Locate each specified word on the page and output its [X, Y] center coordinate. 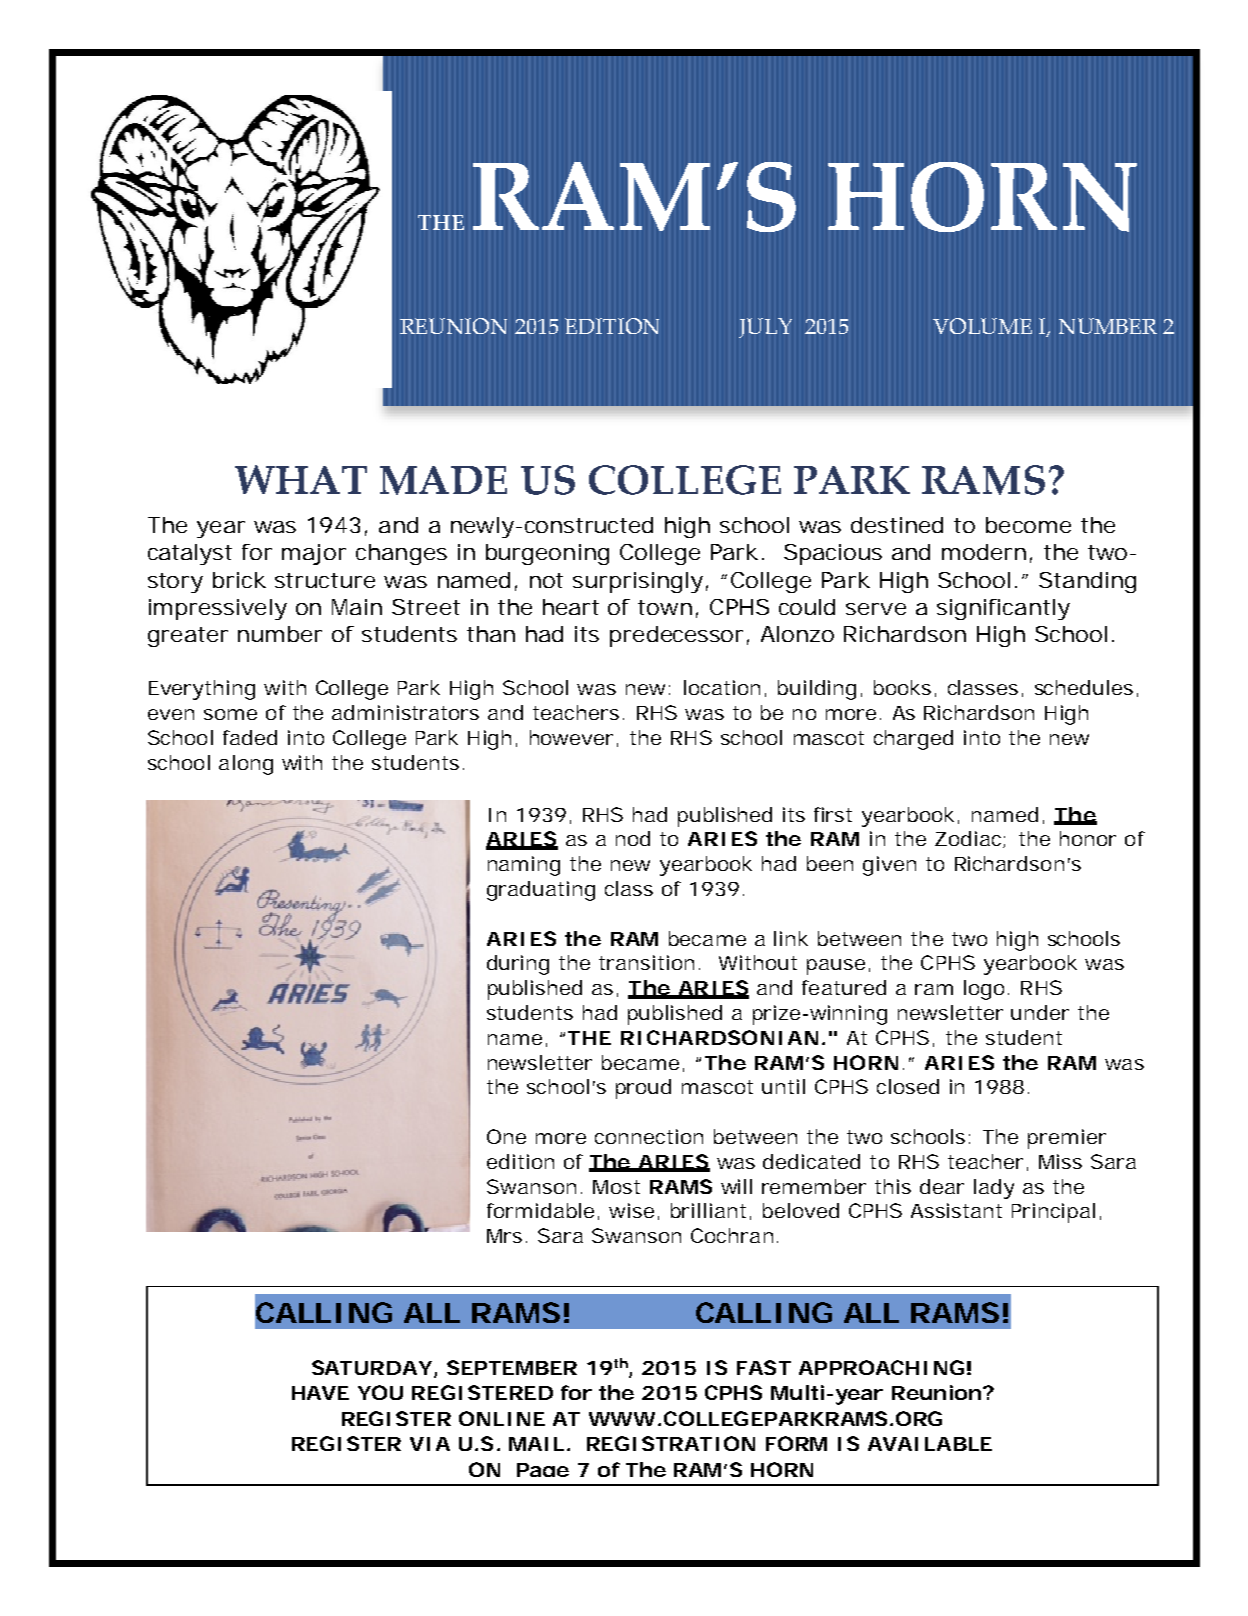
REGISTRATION [671, 1443]
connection [649, 1136]
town [665, 607]
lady [994, 1189]
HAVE [320, 1393]
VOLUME [982, 326]
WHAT [301, 479]
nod [633, 838]
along [246, 765]
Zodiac [969, 839]
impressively [218, 609]
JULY [765, 328]
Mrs [504, 1236]
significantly [1003, 609]
